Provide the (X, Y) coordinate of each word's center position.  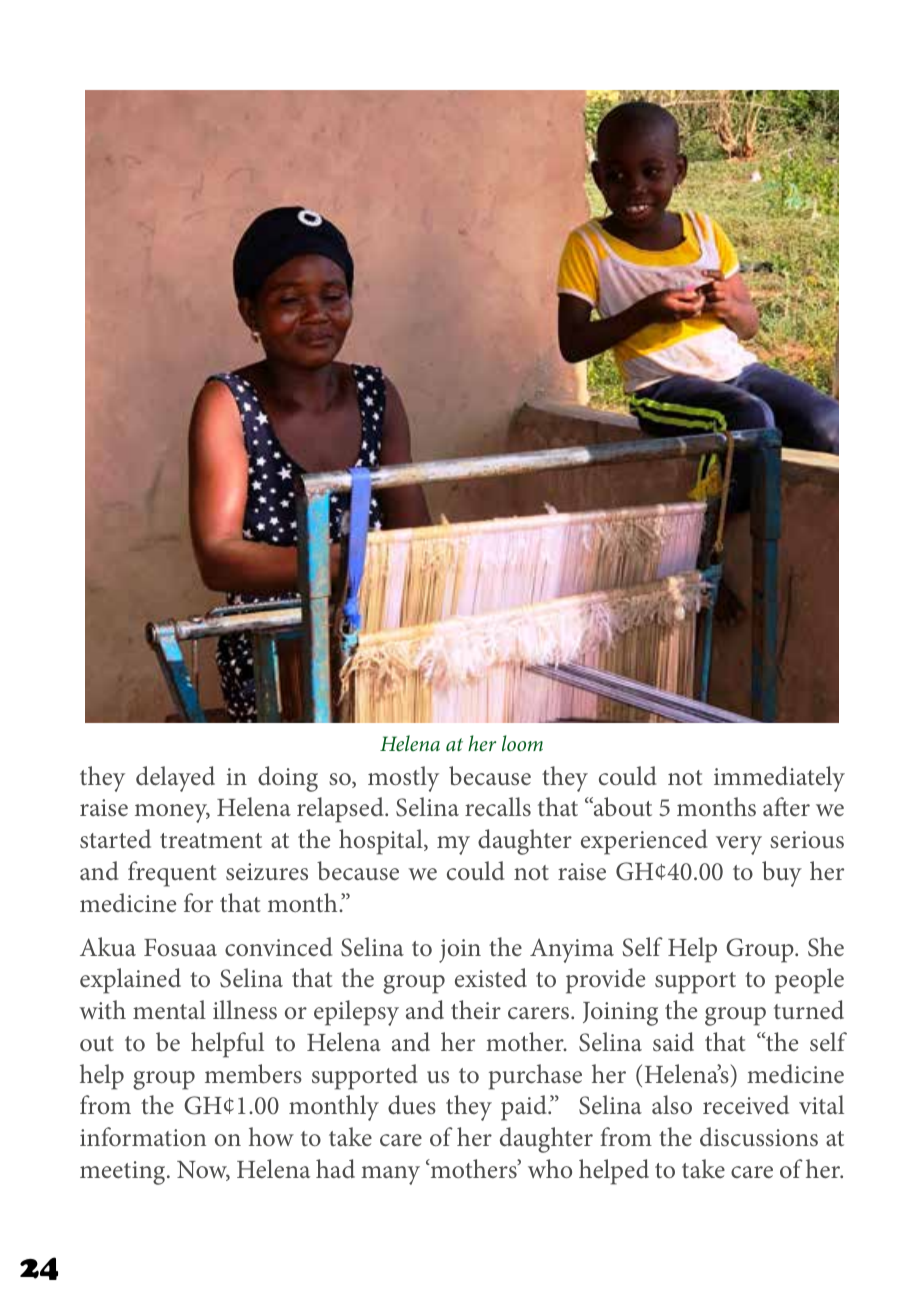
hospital (382, 842)
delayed (175, 779)
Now (203, 1171)
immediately (779, 779)
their (476, 1009)
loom (522, 743)
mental (169, 1010)
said (673, 1042)
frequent (172, 874)
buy (782, 874)
